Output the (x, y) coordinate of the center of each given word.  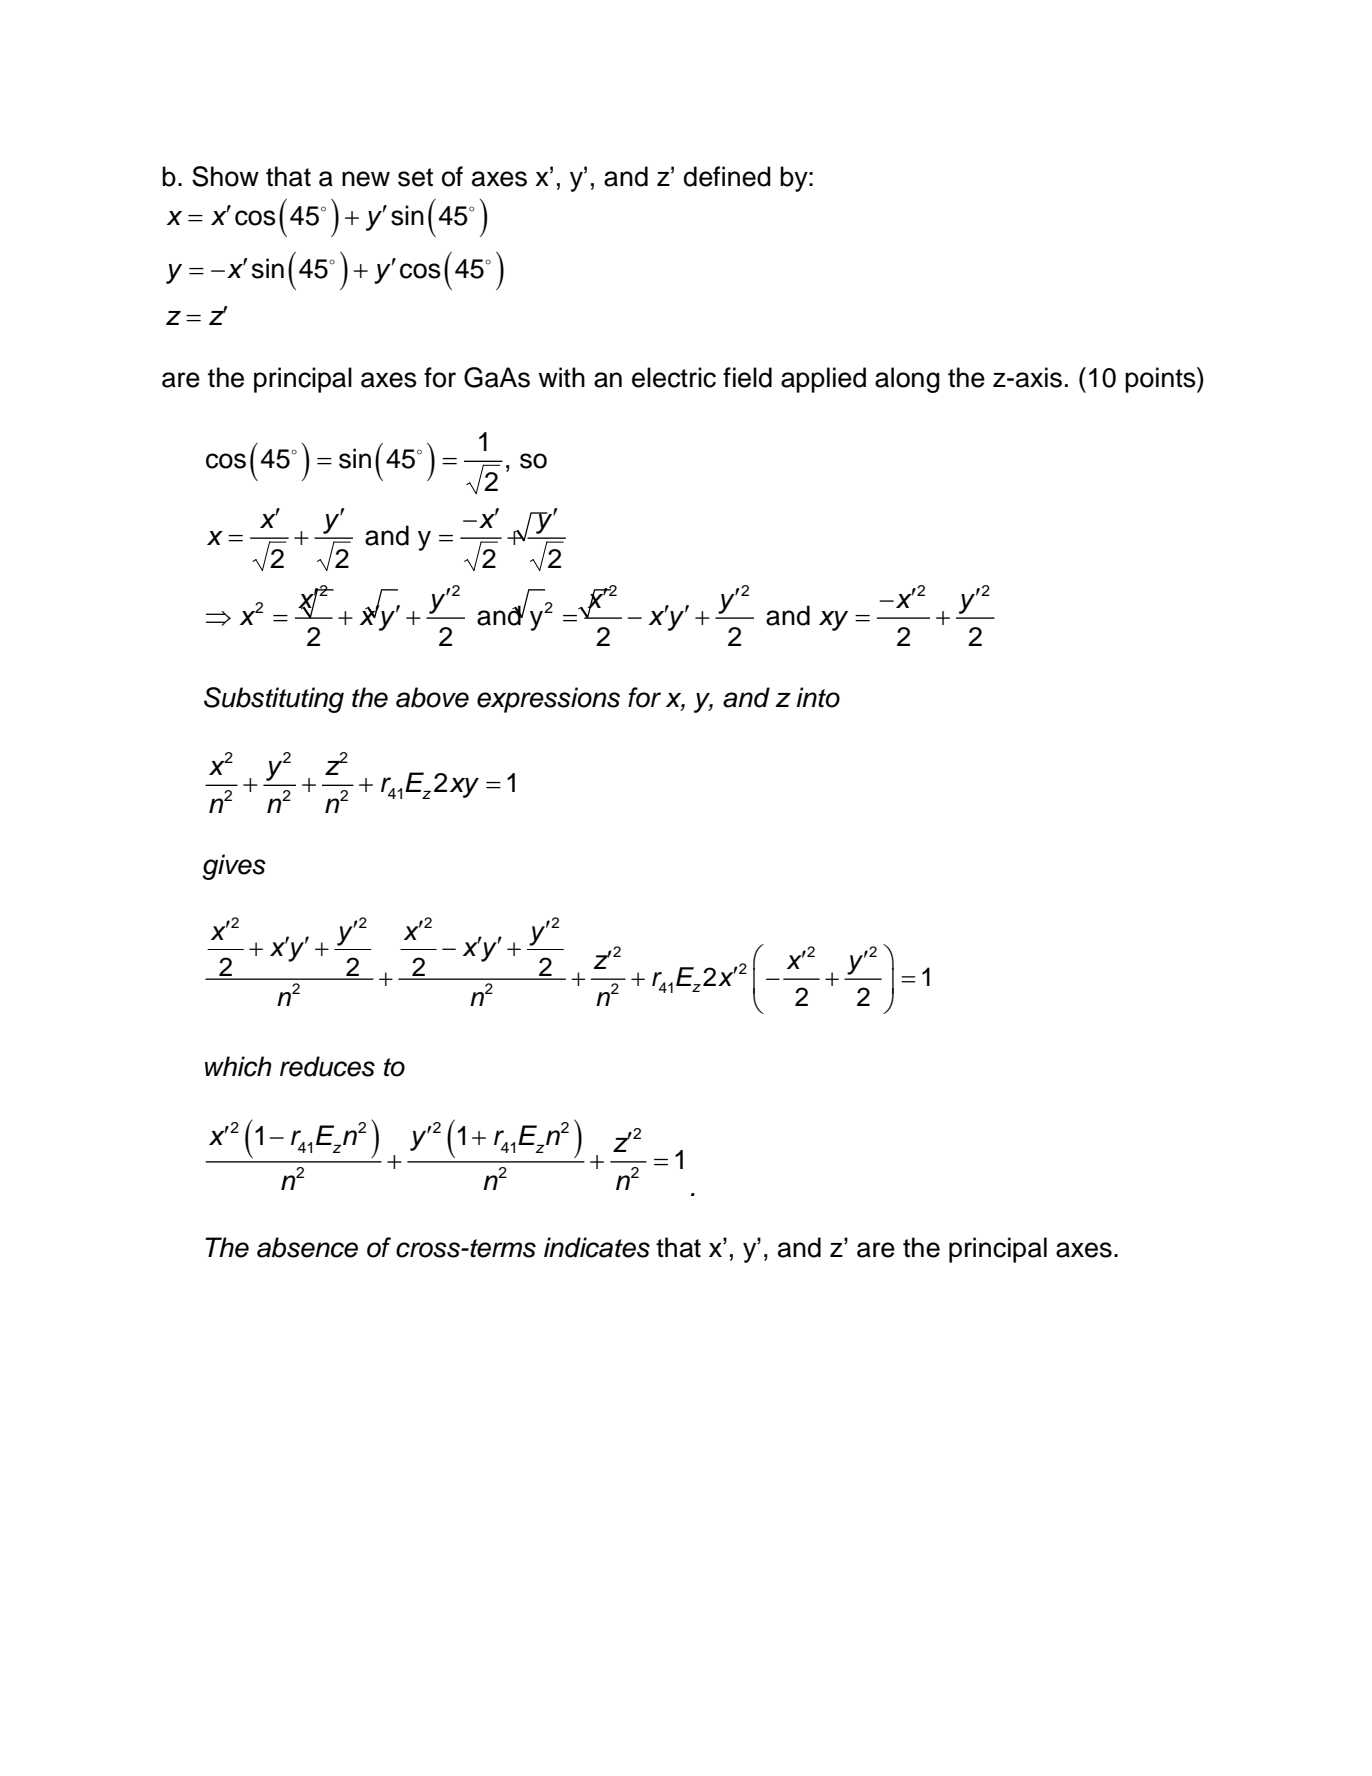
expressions (548, 700)
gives (234, 867)
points (1161, 380)
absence (307, 1247)
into (818, 697)
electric (674, 377)
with (561, 377)
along (907, 380)
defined (727, 176)
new (366, 179)
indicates (597, 1247)
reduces (327, 1066)
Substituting (274, 700)
